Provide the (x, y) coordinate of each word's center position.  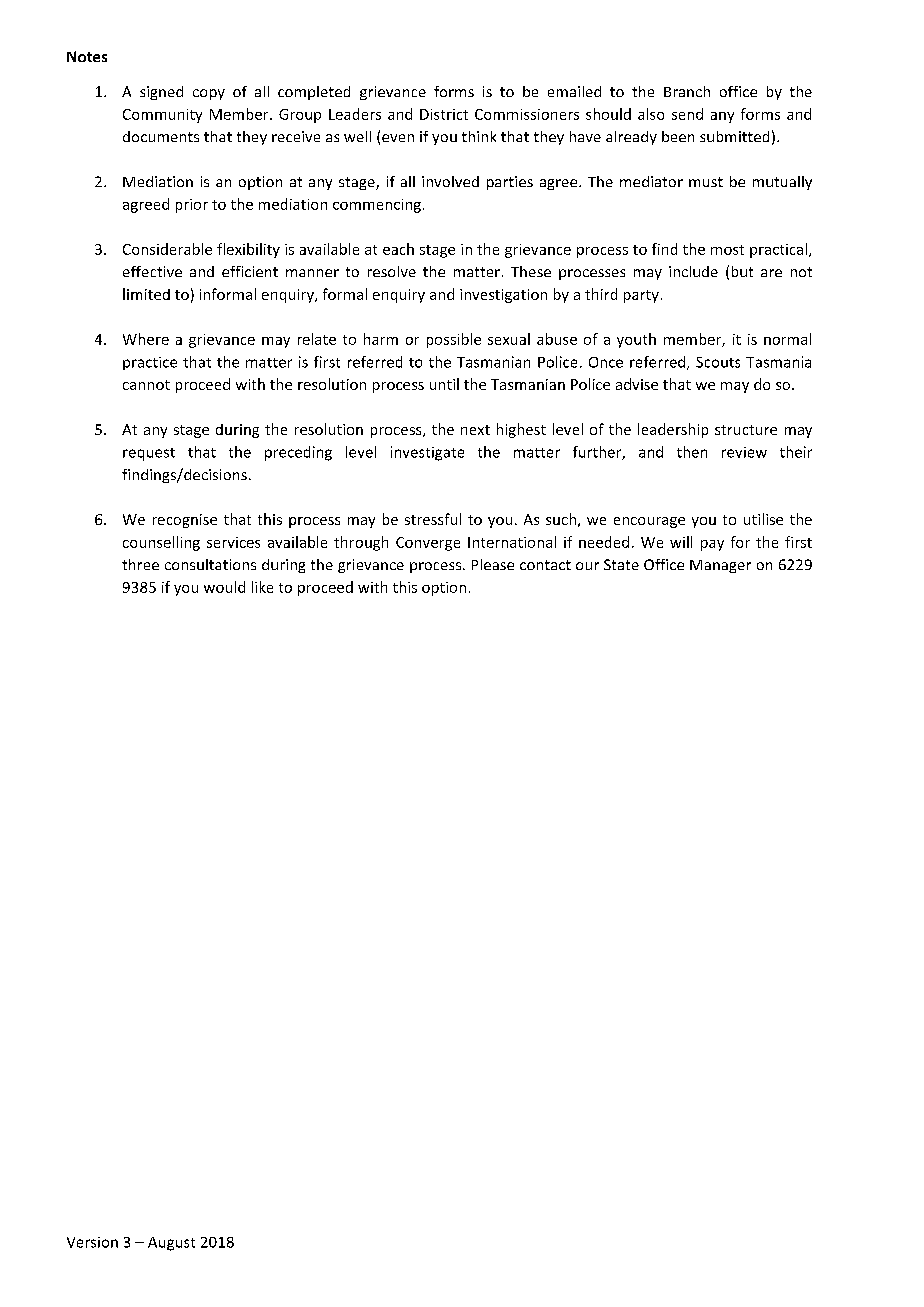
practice (150, 363)
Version (92, 1242)
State (621, 564)
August (171, 1244)
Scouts (718, 362)
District (444, 114)
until (444, 384)
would (224, 587)
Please (493, 564)
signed (161, 93)
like (262, 587)
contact (545, 565)
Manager (720, 566)
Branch (687, 91)
